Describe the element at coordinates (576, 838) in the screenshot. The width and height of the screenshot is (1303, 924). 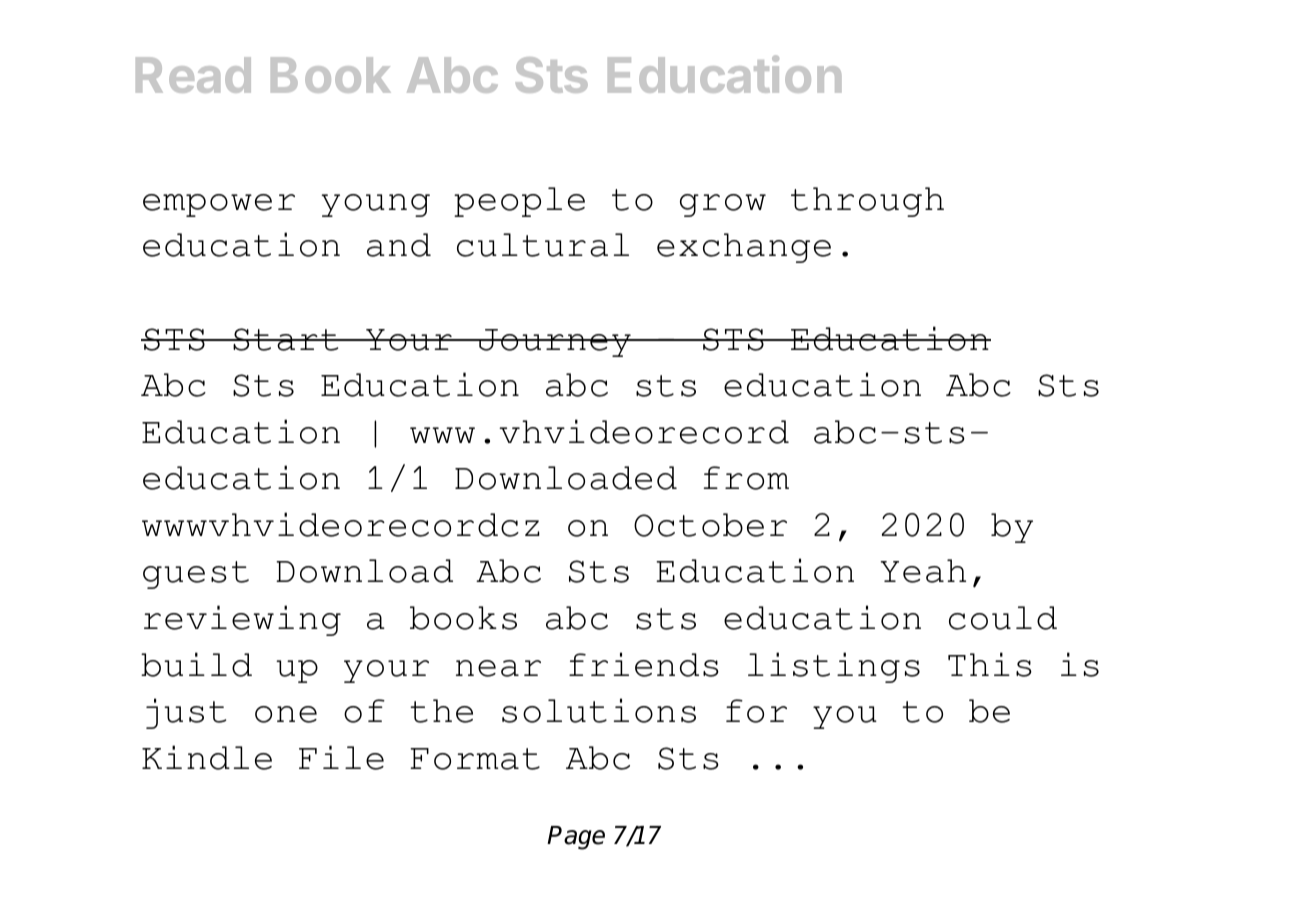
I see `Page` at that location.
